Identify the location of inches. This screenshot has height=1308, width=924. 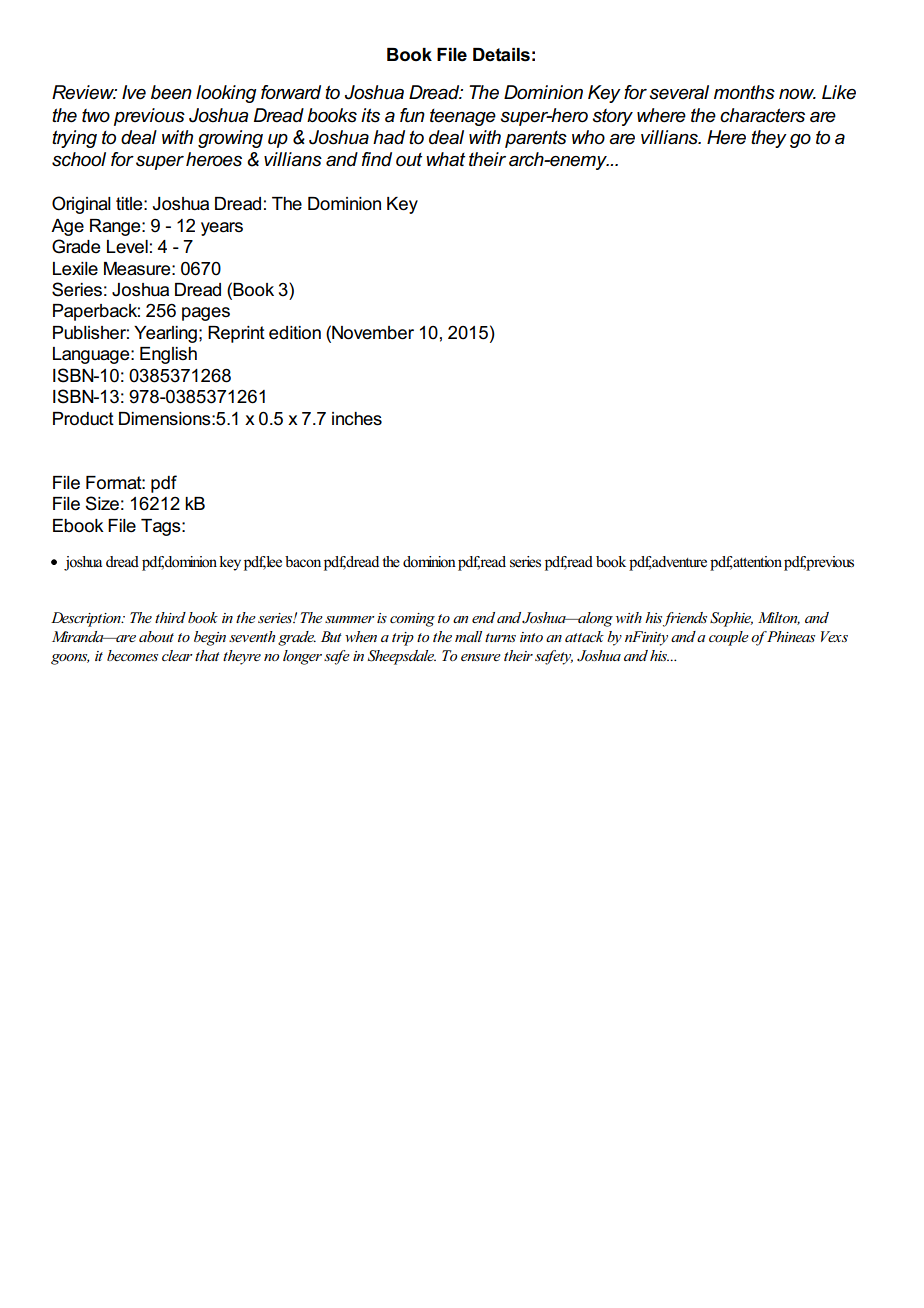
(357, 419).
